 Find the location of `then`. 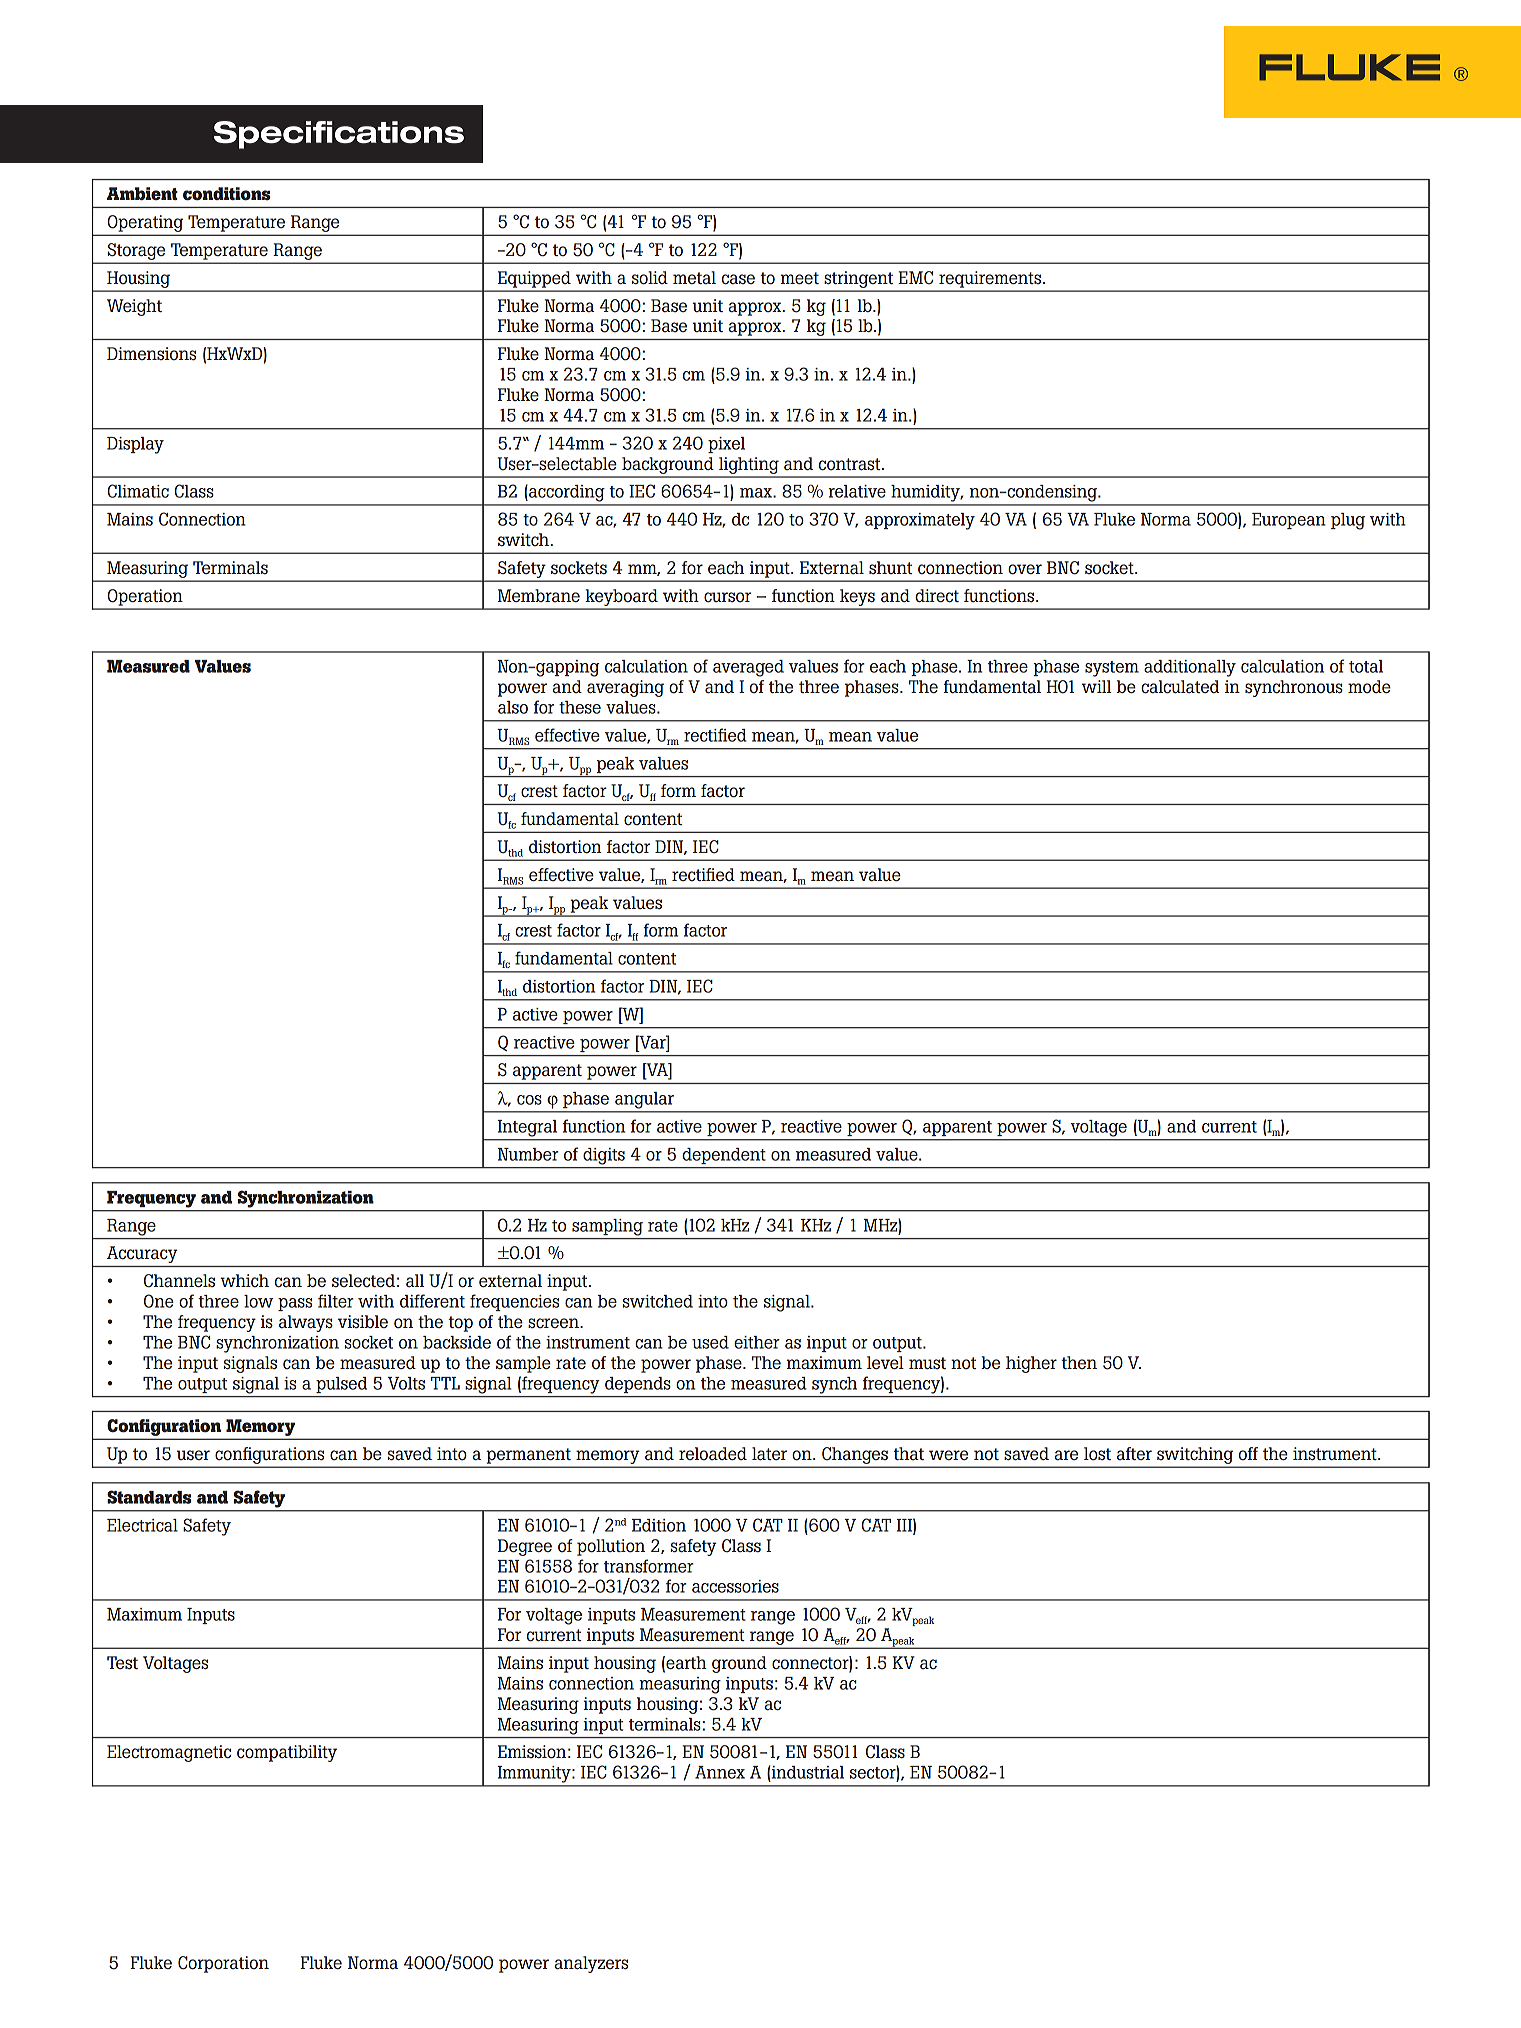

then is located at coordinates (1079, 1362).
